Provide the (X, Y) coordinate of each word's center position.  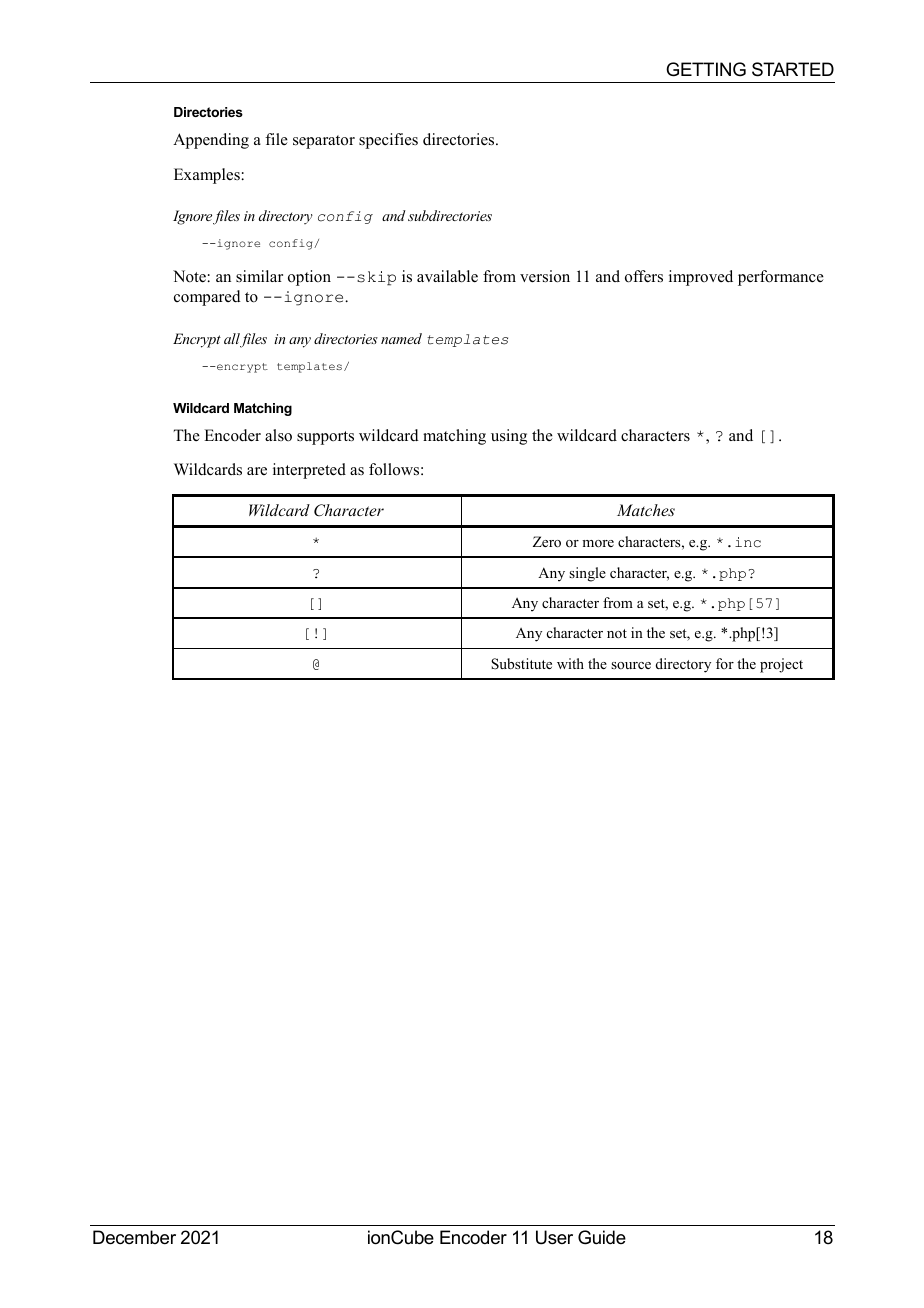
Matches (646, 510)
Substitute (521, 664)
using (509, 437)
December (134, 1237)
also (278, 435)
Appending (211, 141)
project (781, 665)
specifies (388, 141)
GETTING (706, 69)
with (570, 663)
